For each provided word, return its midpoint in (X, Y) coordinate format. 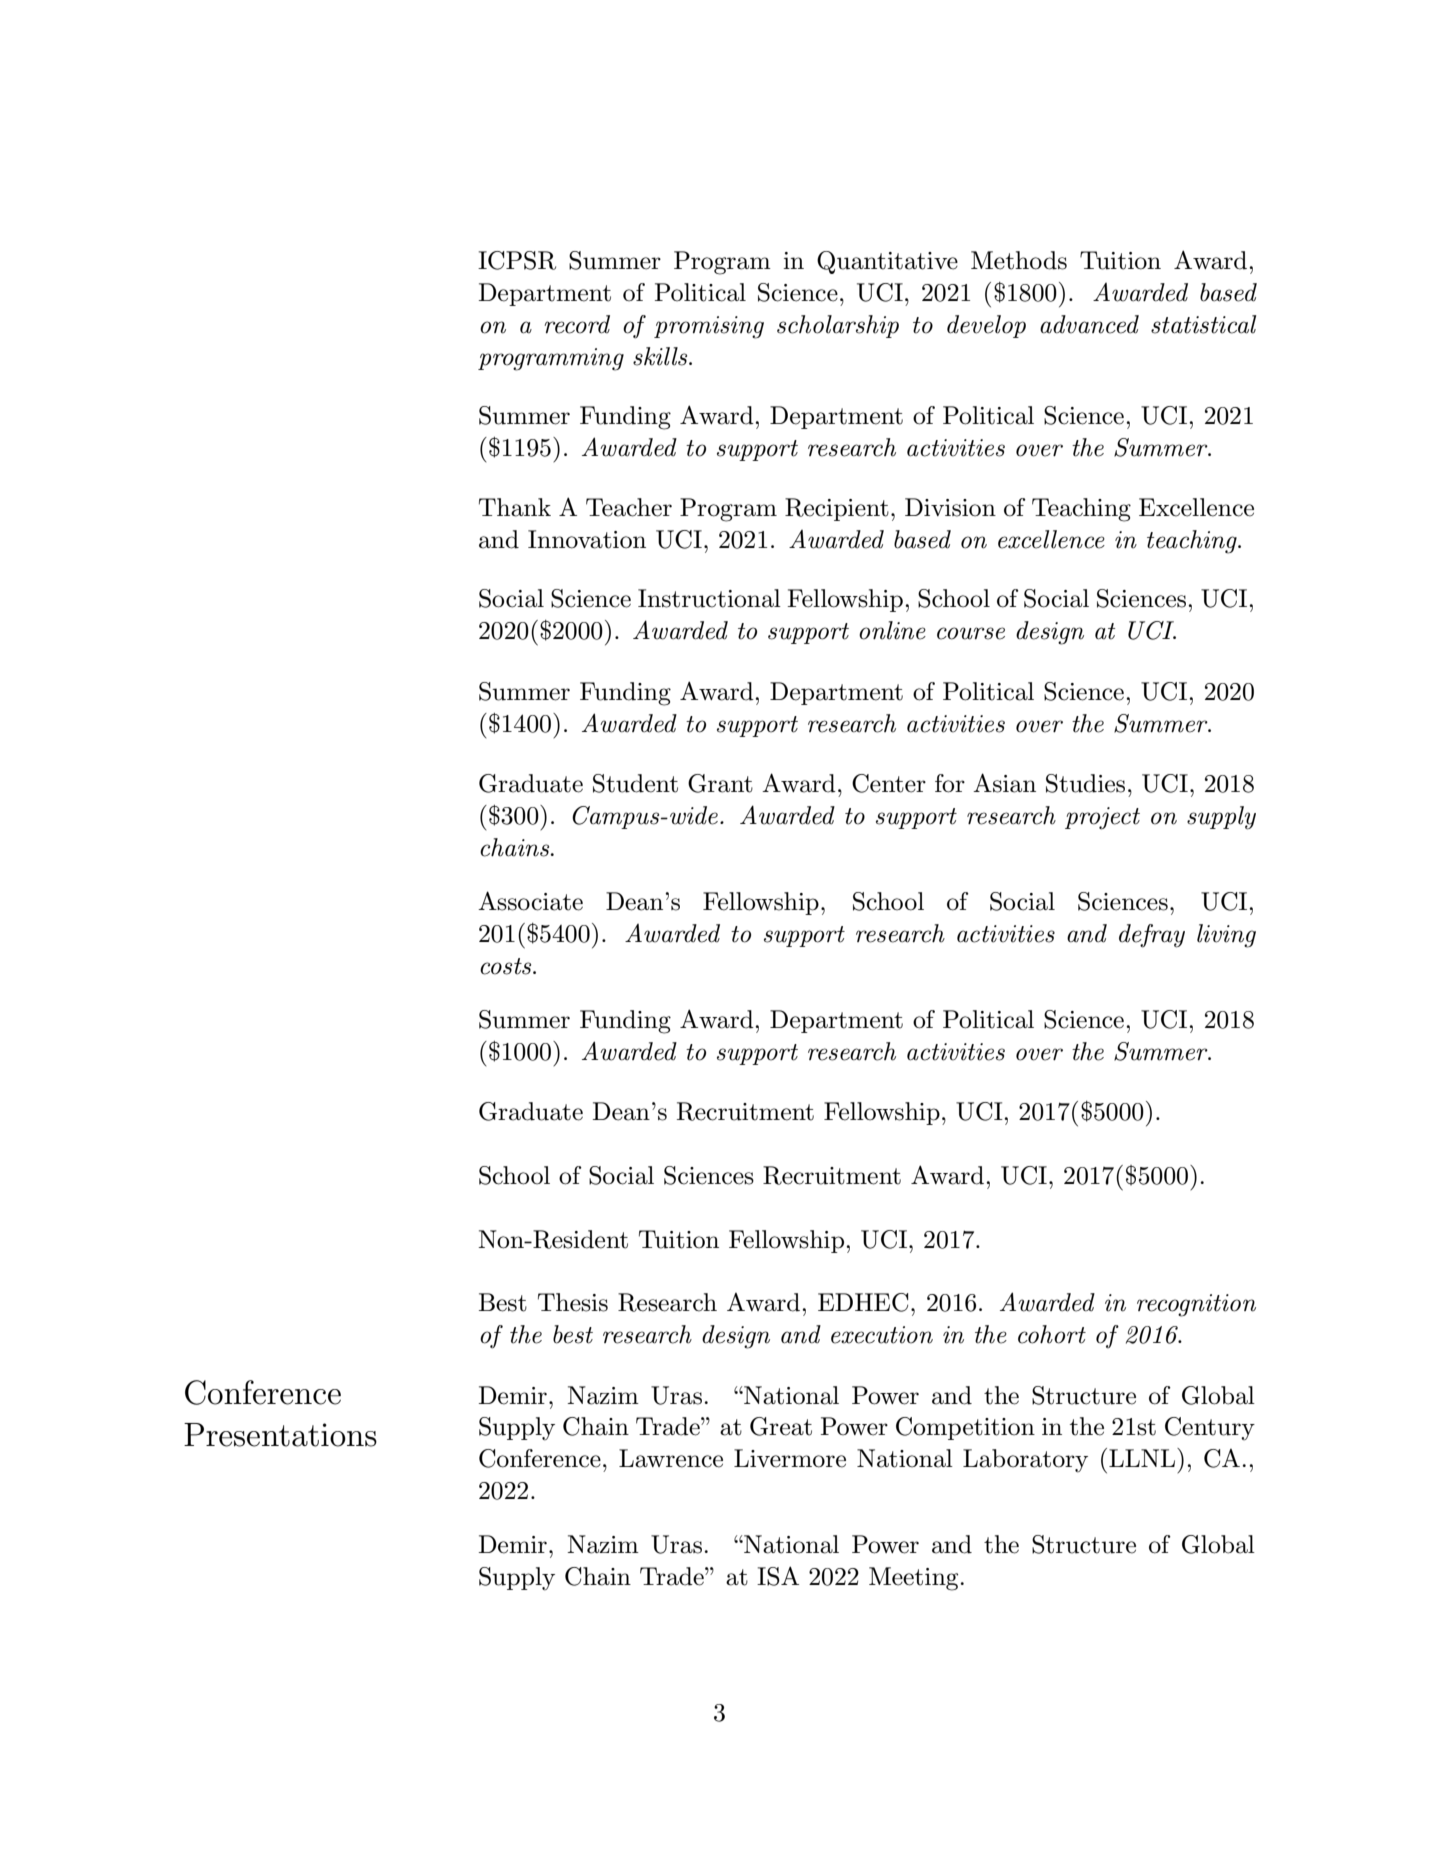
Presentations (280, 1435)
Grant (720, 783)
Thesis (573, 1302)
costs (507, 966)
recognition (1196, 1305)
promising (709, 327)
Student (635, 783)
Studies (1085, 783)
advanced (1089, 324)
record (577, 324)
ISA (778, 1576)
